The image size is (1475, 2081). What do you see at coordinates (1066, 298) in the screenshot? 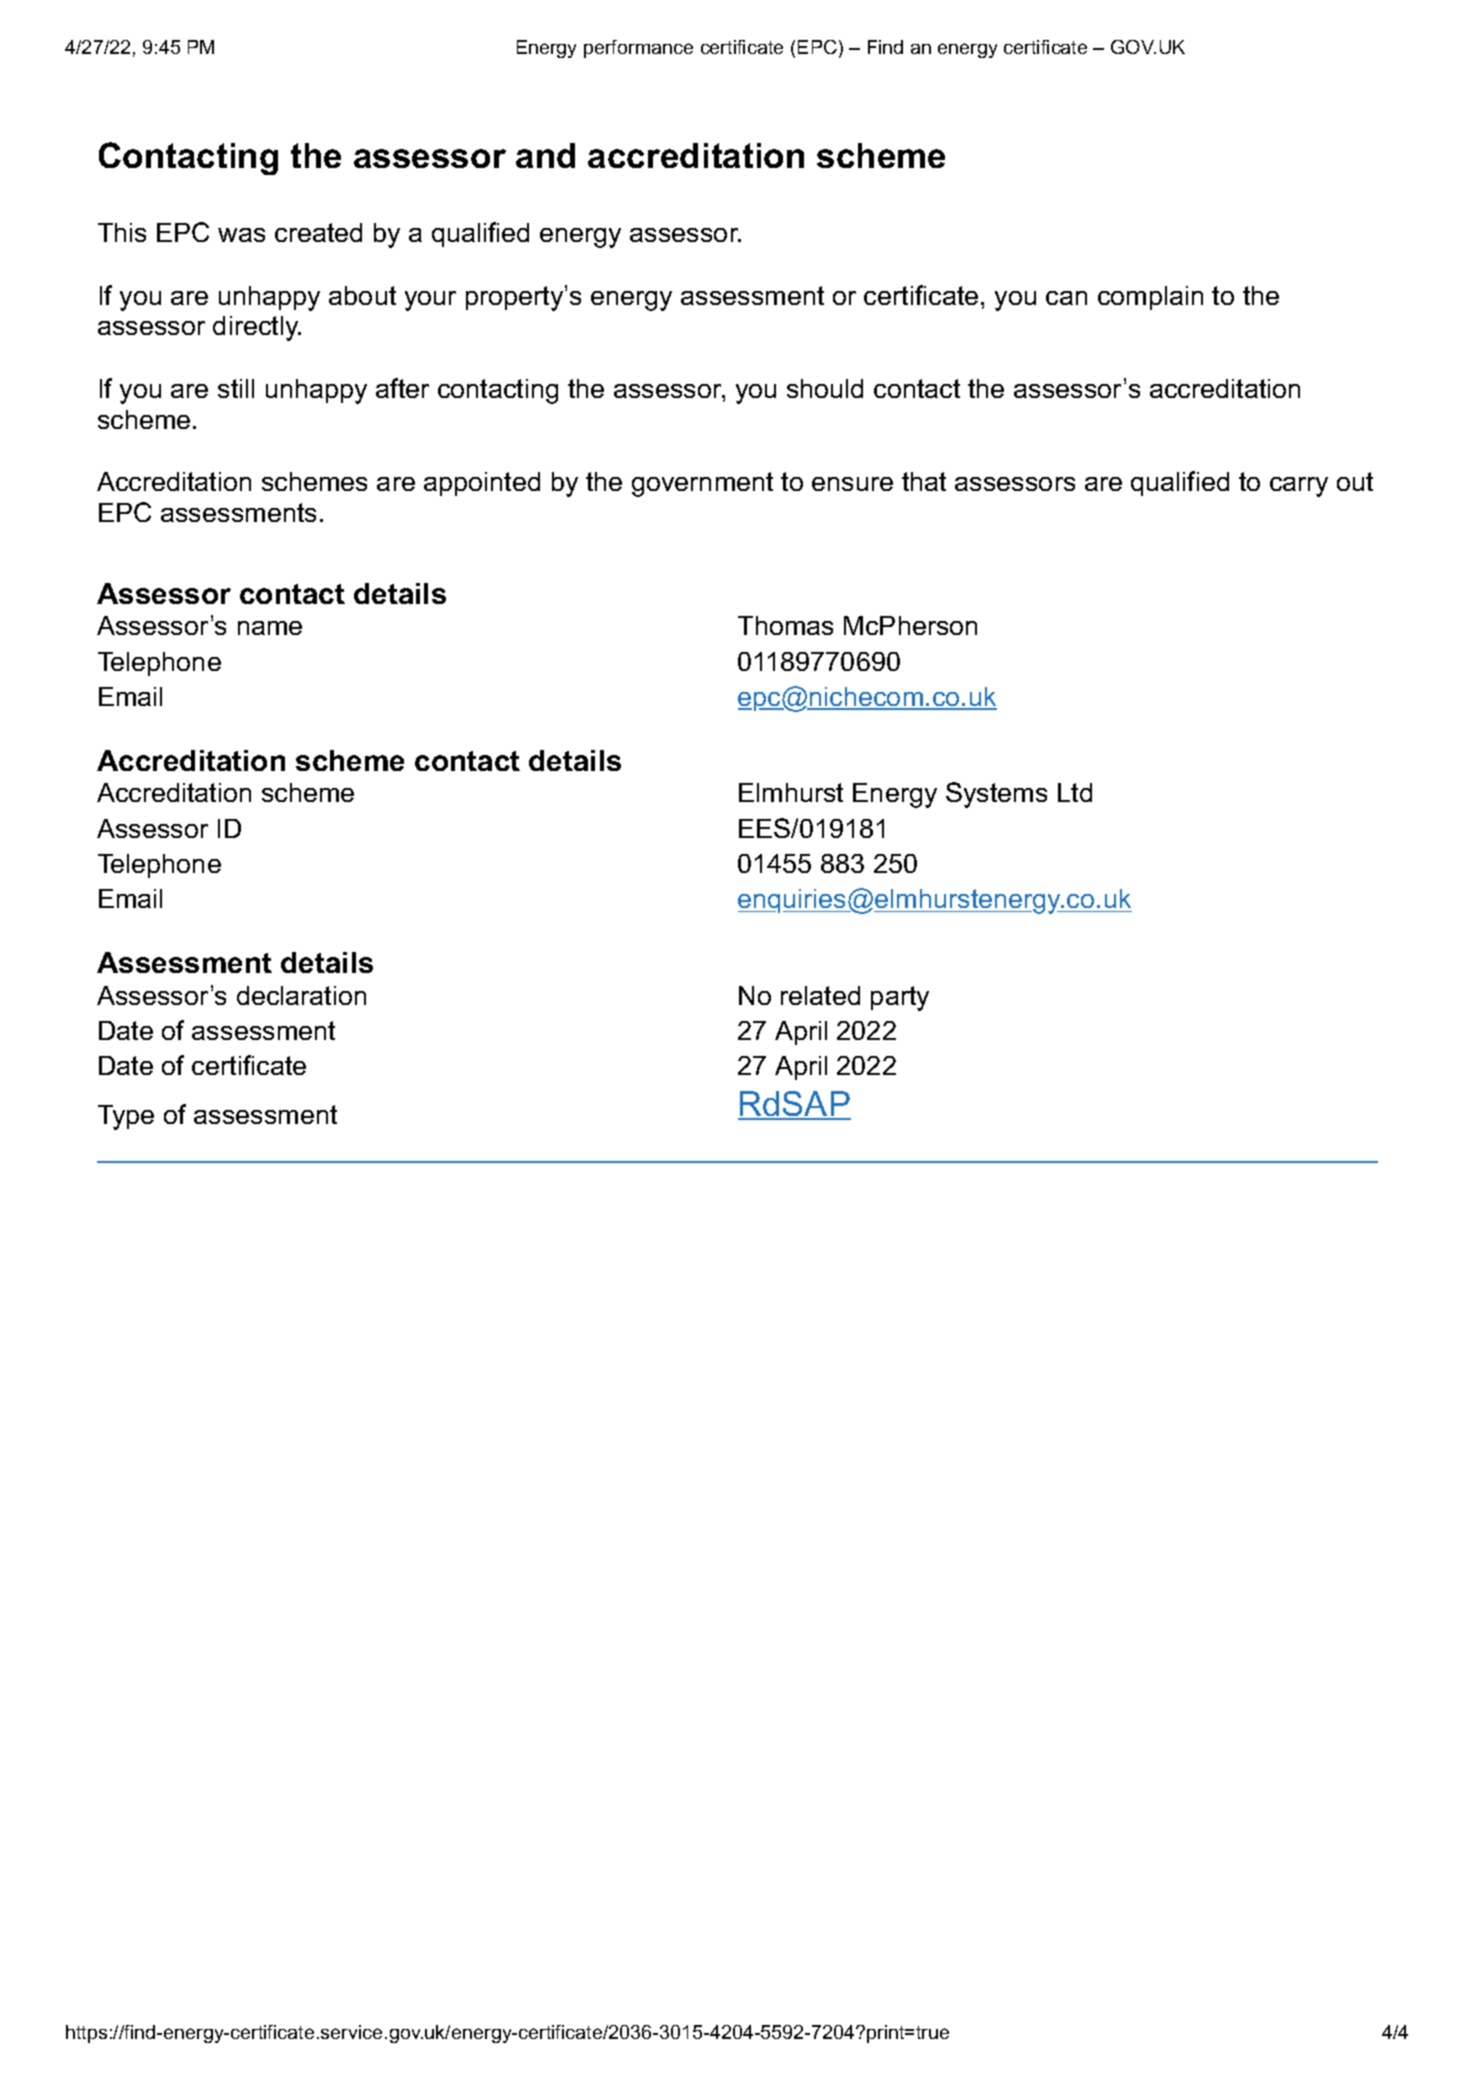
I see `can` at bounding box center [1066, 298].
